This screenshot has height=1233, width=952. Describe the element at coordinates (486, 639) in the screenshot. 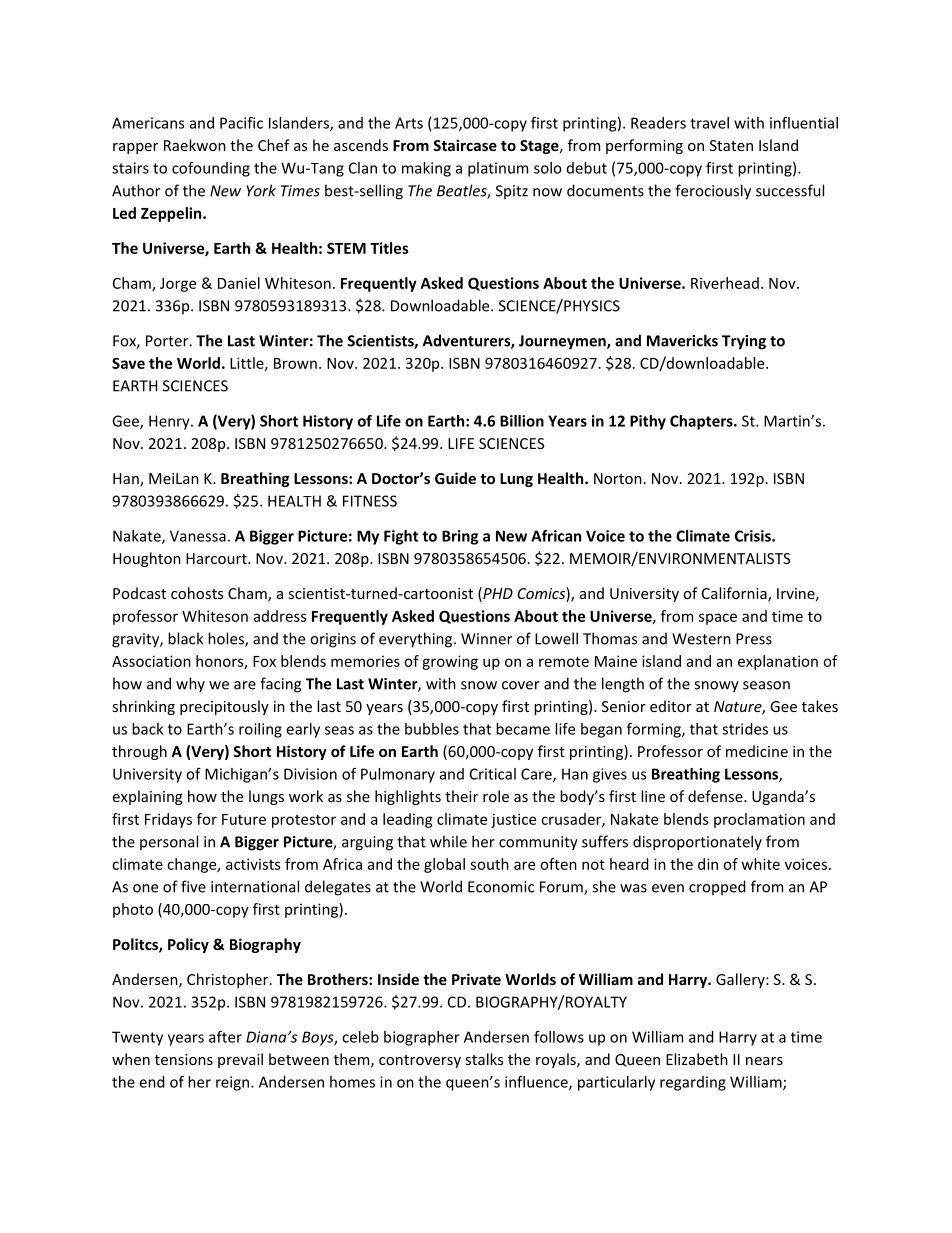

I see `Winner` at that location.
